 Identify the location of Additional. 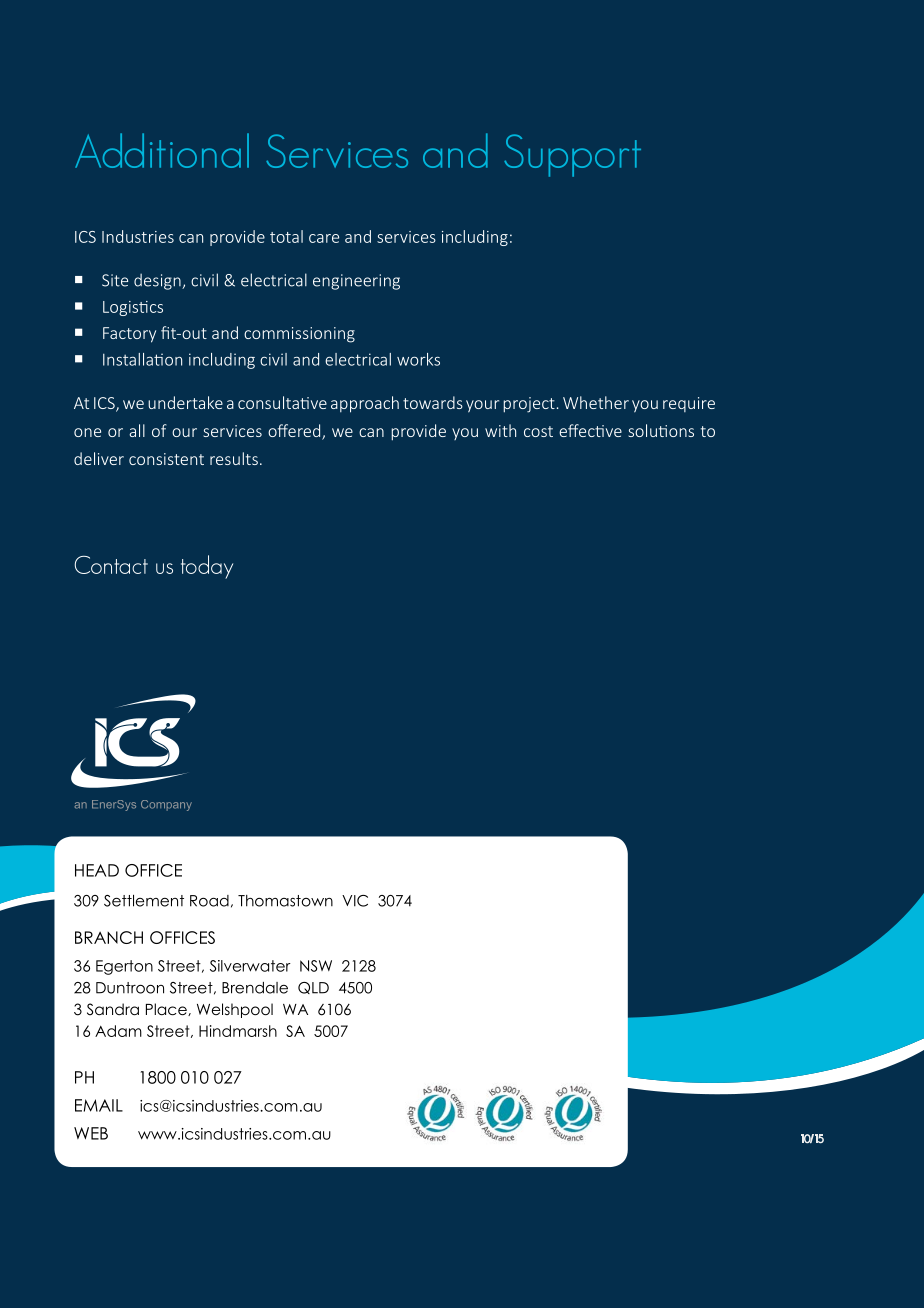
(162, 150).
